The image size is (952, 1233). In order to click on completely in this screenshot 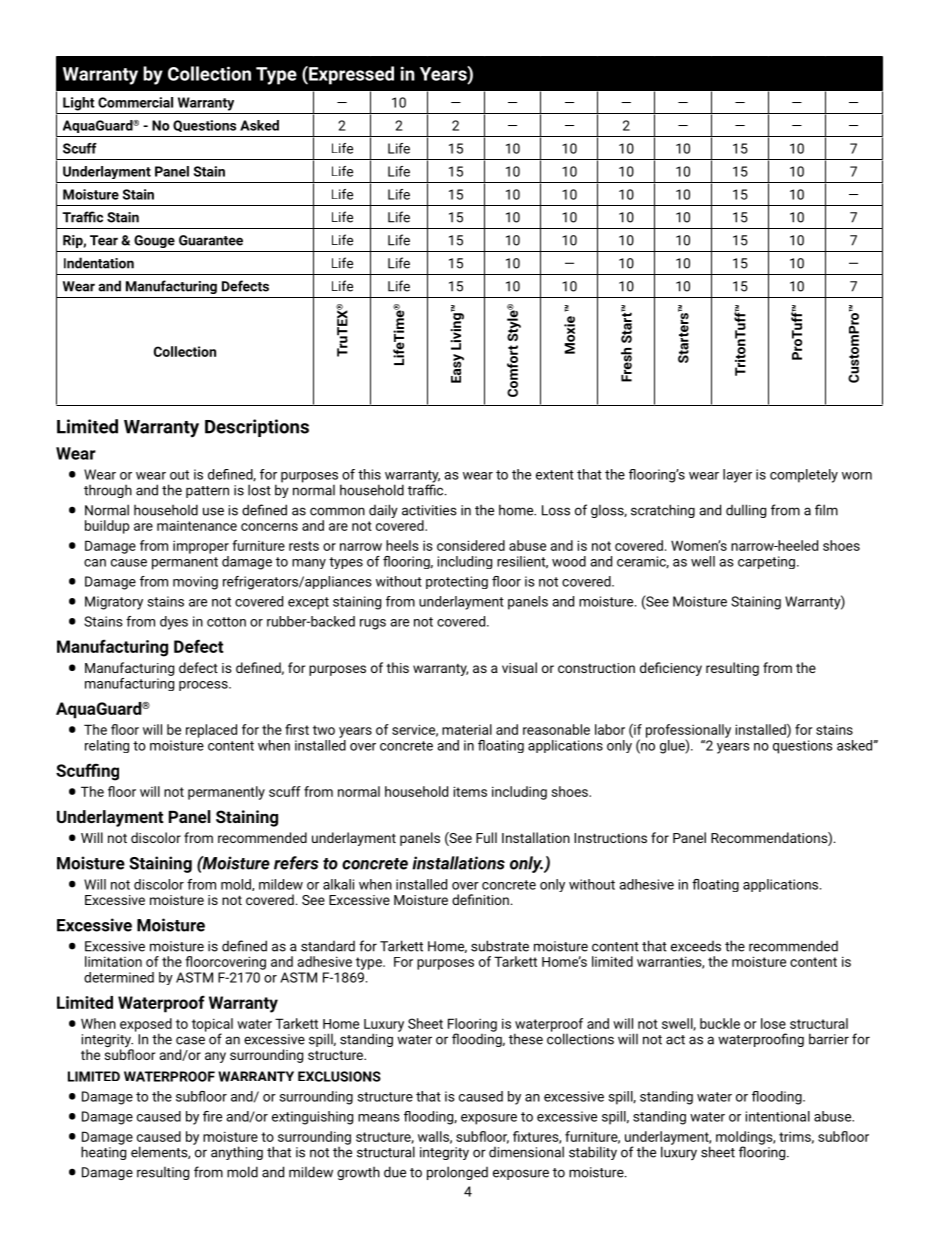, I will do `click(804, 476)`.
